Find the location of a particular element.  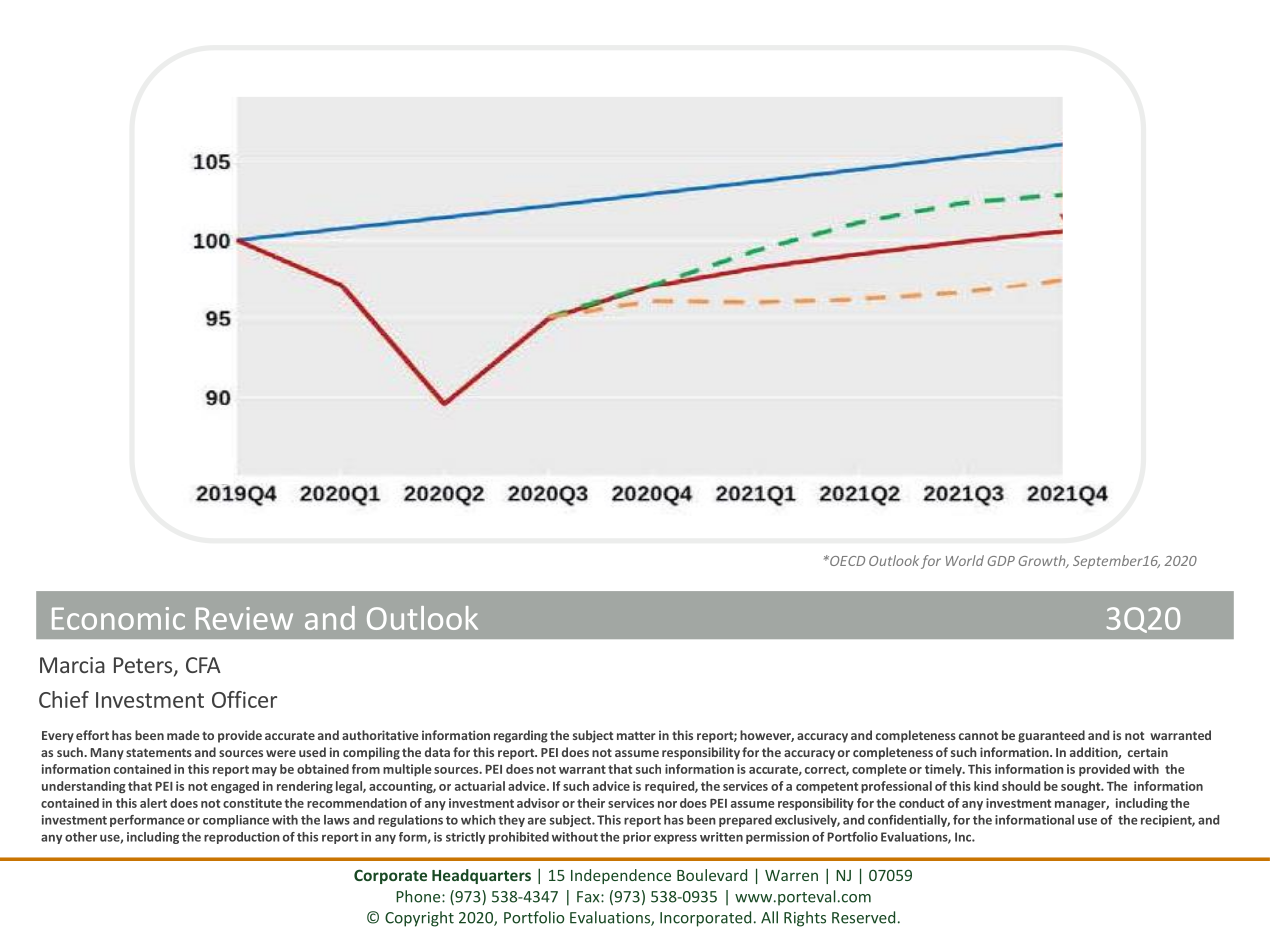

OECD is located at coordinates (846, 561).
